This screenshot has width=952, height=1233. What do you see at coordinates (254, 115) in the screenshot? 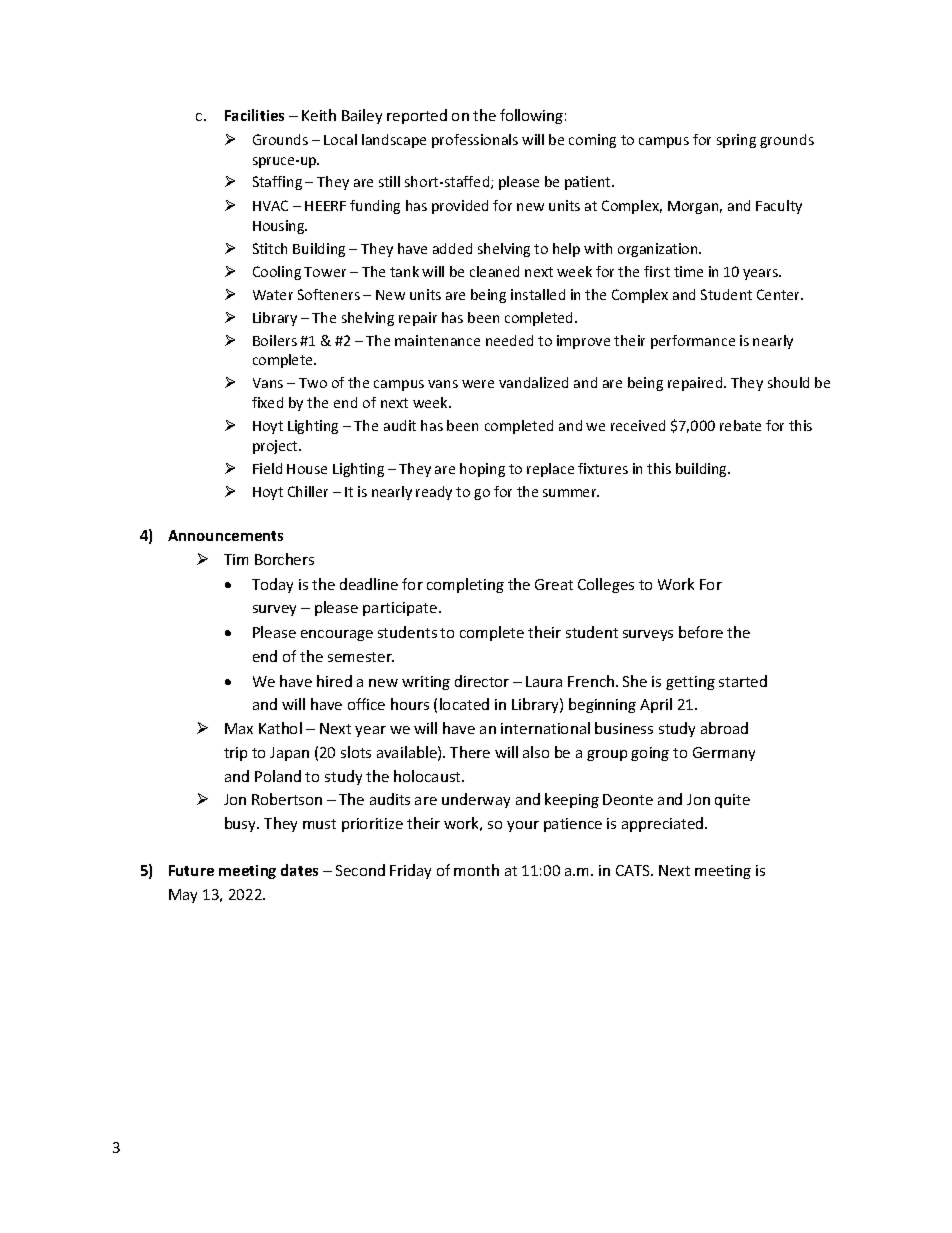
I see `Facilities` at bounding box center [254, 115].
